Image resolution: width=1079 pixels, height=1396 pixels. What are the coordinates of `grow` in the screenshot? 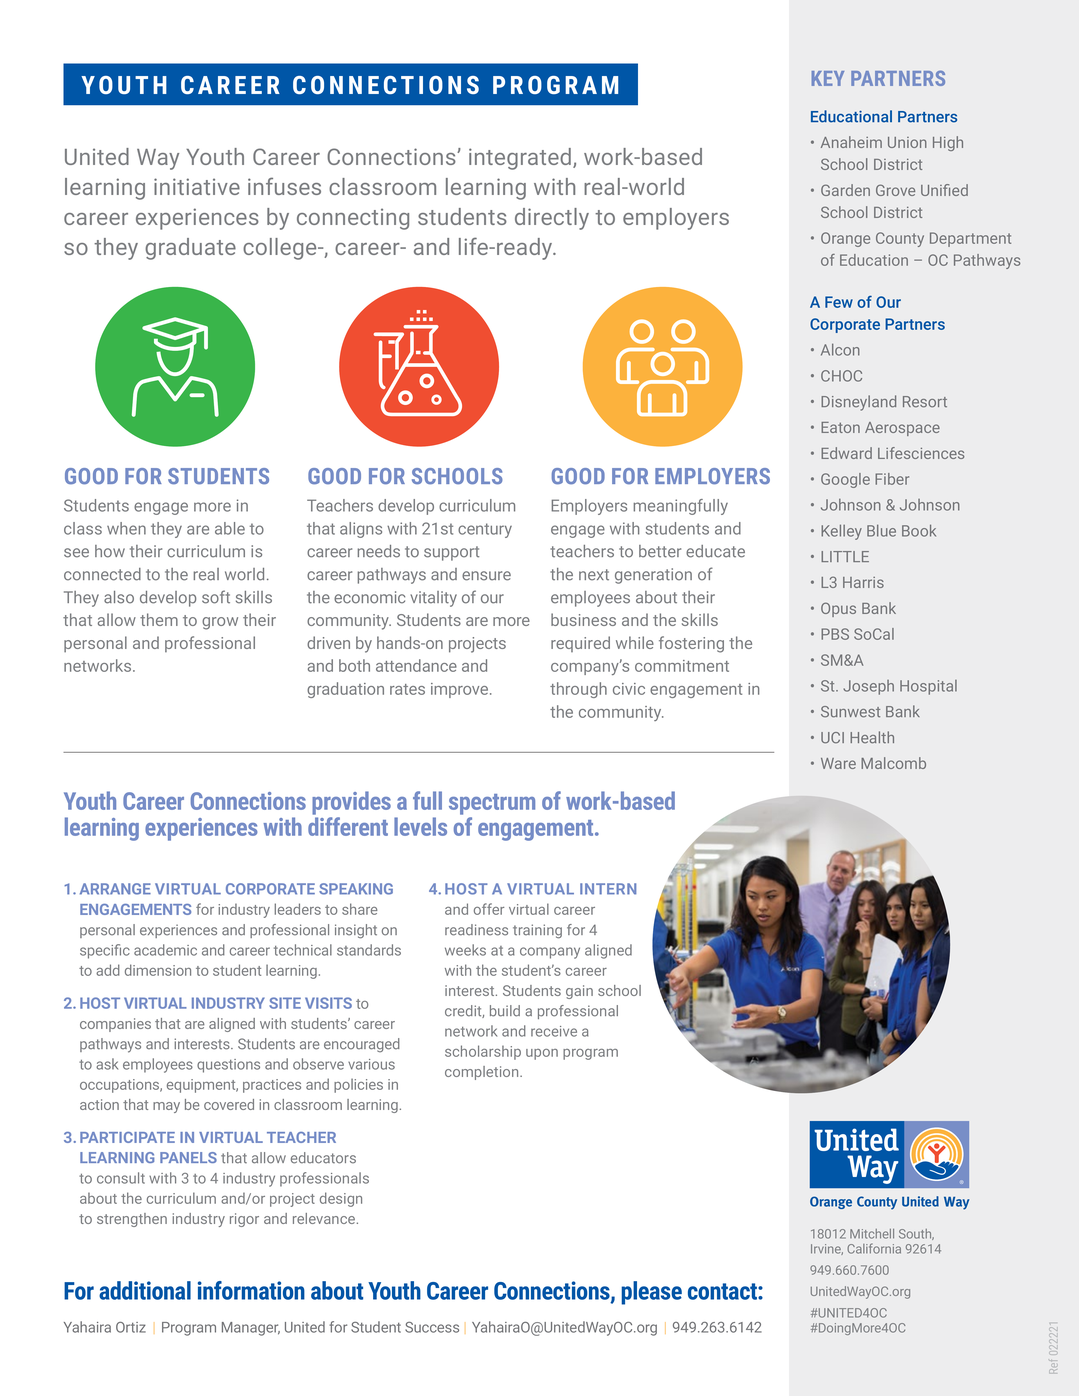 It's located at (220, 623).
